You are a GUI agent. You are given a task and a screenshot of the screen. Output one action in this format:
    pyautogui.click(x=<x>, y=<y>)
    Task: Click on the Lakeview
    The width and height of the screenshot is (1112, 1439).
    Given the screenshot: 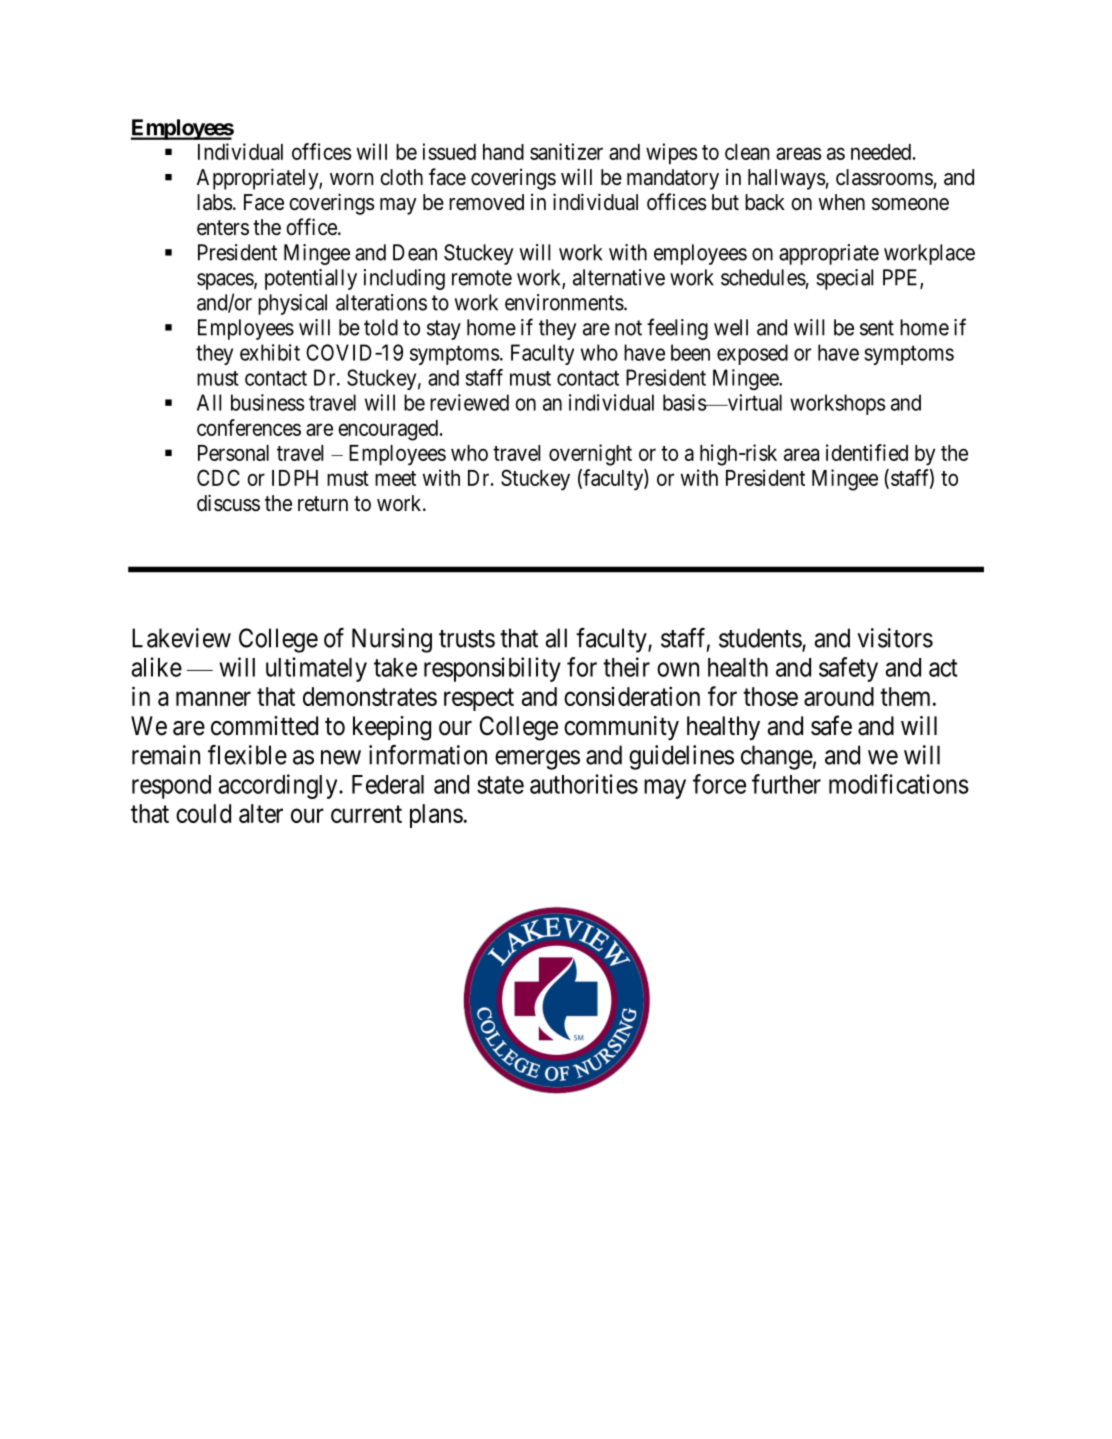 What is the action you would take?
    pyautogui.click(x=181, y=638)
